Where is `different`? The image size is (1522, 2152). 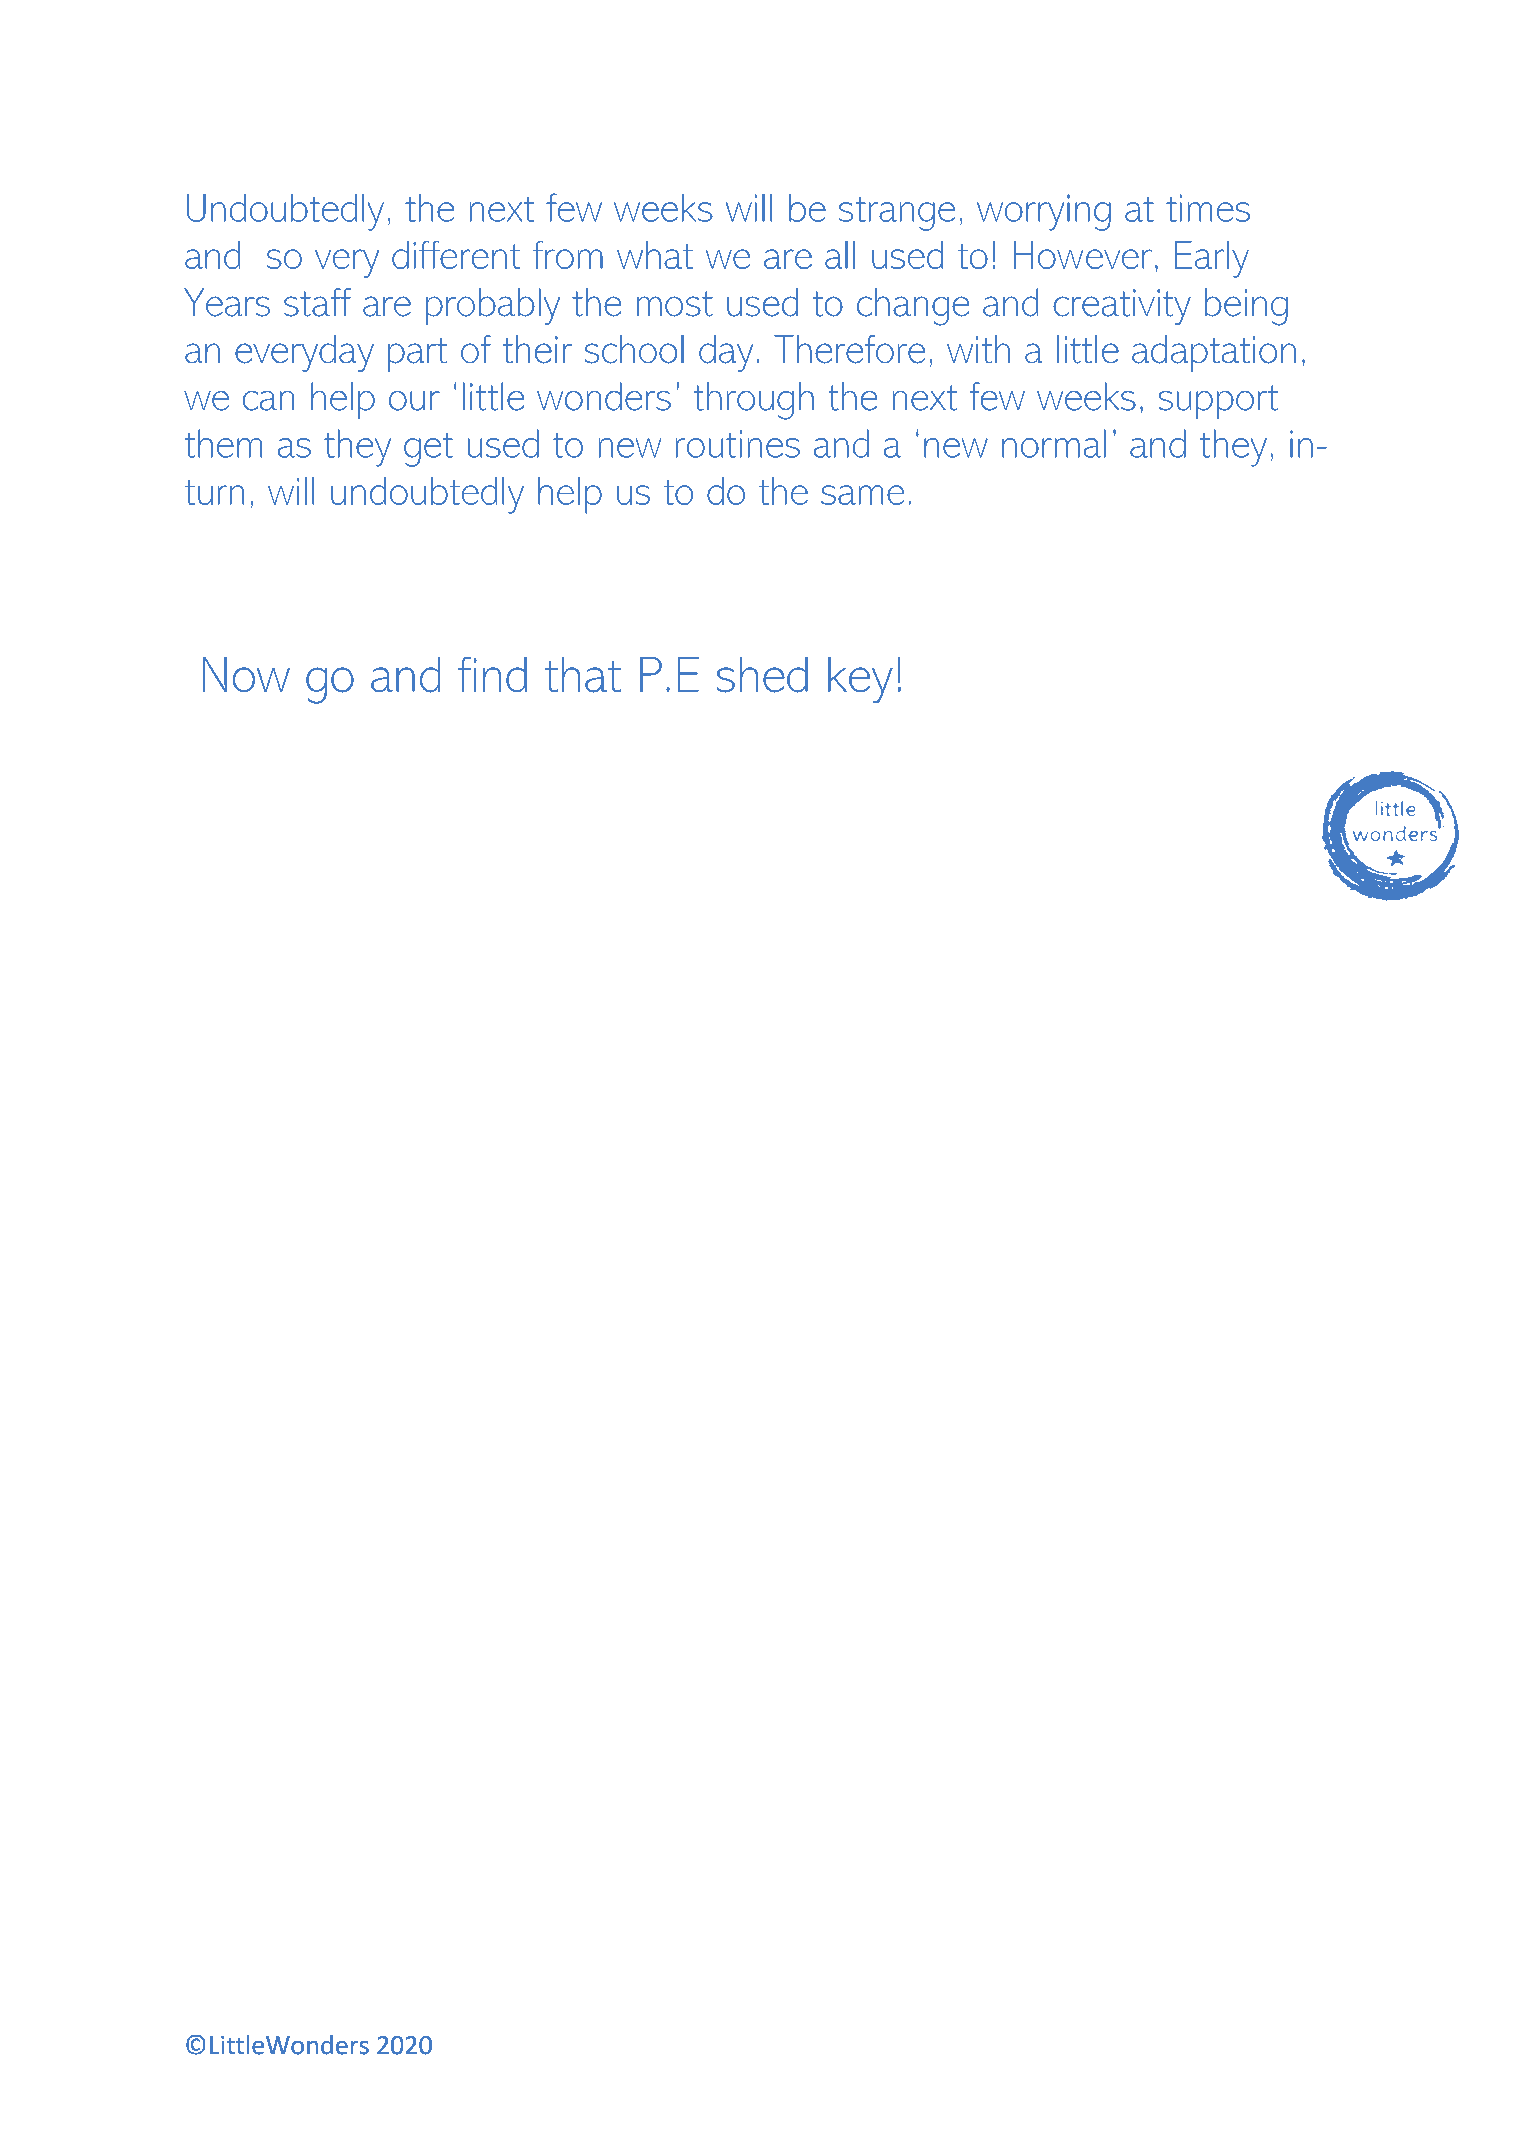
different is located at coordinates (456, 255).
